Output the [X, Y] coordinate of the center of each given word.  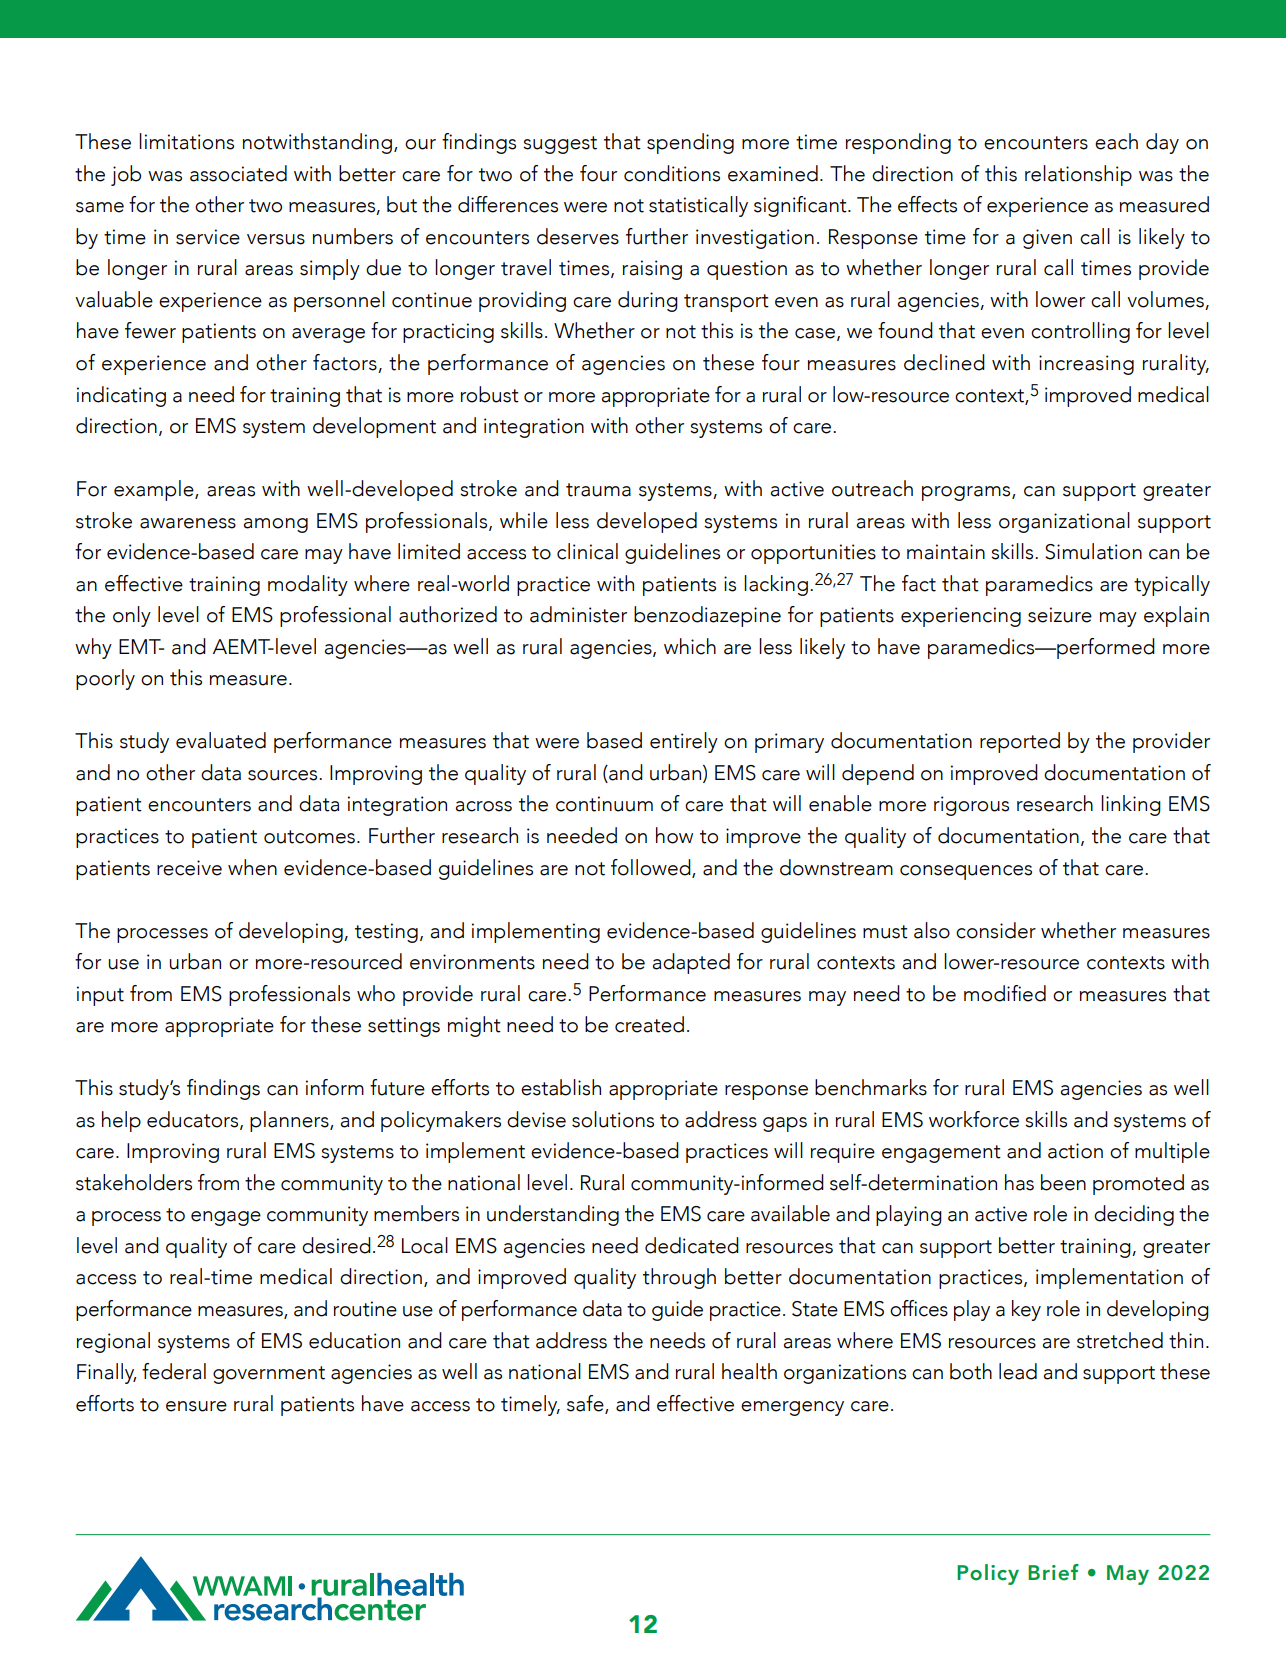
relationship [1078, 175]
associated [238, 173]
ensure [196, 1406]
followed [652, 868]
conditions [672, 173]
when [252, 867]
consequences [966, 872]
